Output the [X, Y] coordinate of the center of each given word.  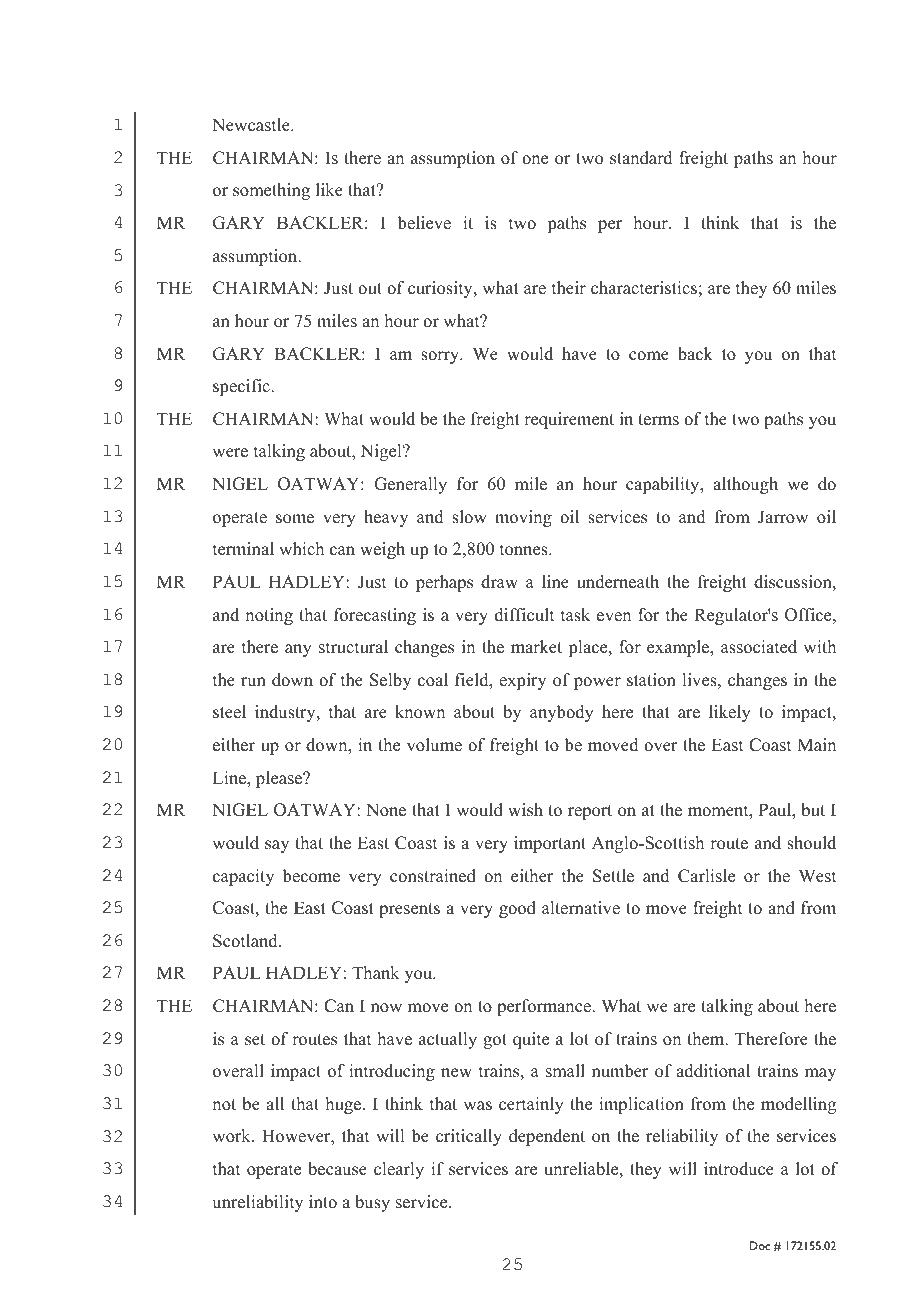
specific [242, 387]
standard [641, 158]
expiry [522, 681]
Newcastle [252, 125]
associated [759, 647]
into [323, 1202]
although [745, 485]
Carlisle [706, 876]
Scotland [246, 941]
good [517, 909]
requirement [569, 420]
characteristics [644, 288]
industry [286, 713]
